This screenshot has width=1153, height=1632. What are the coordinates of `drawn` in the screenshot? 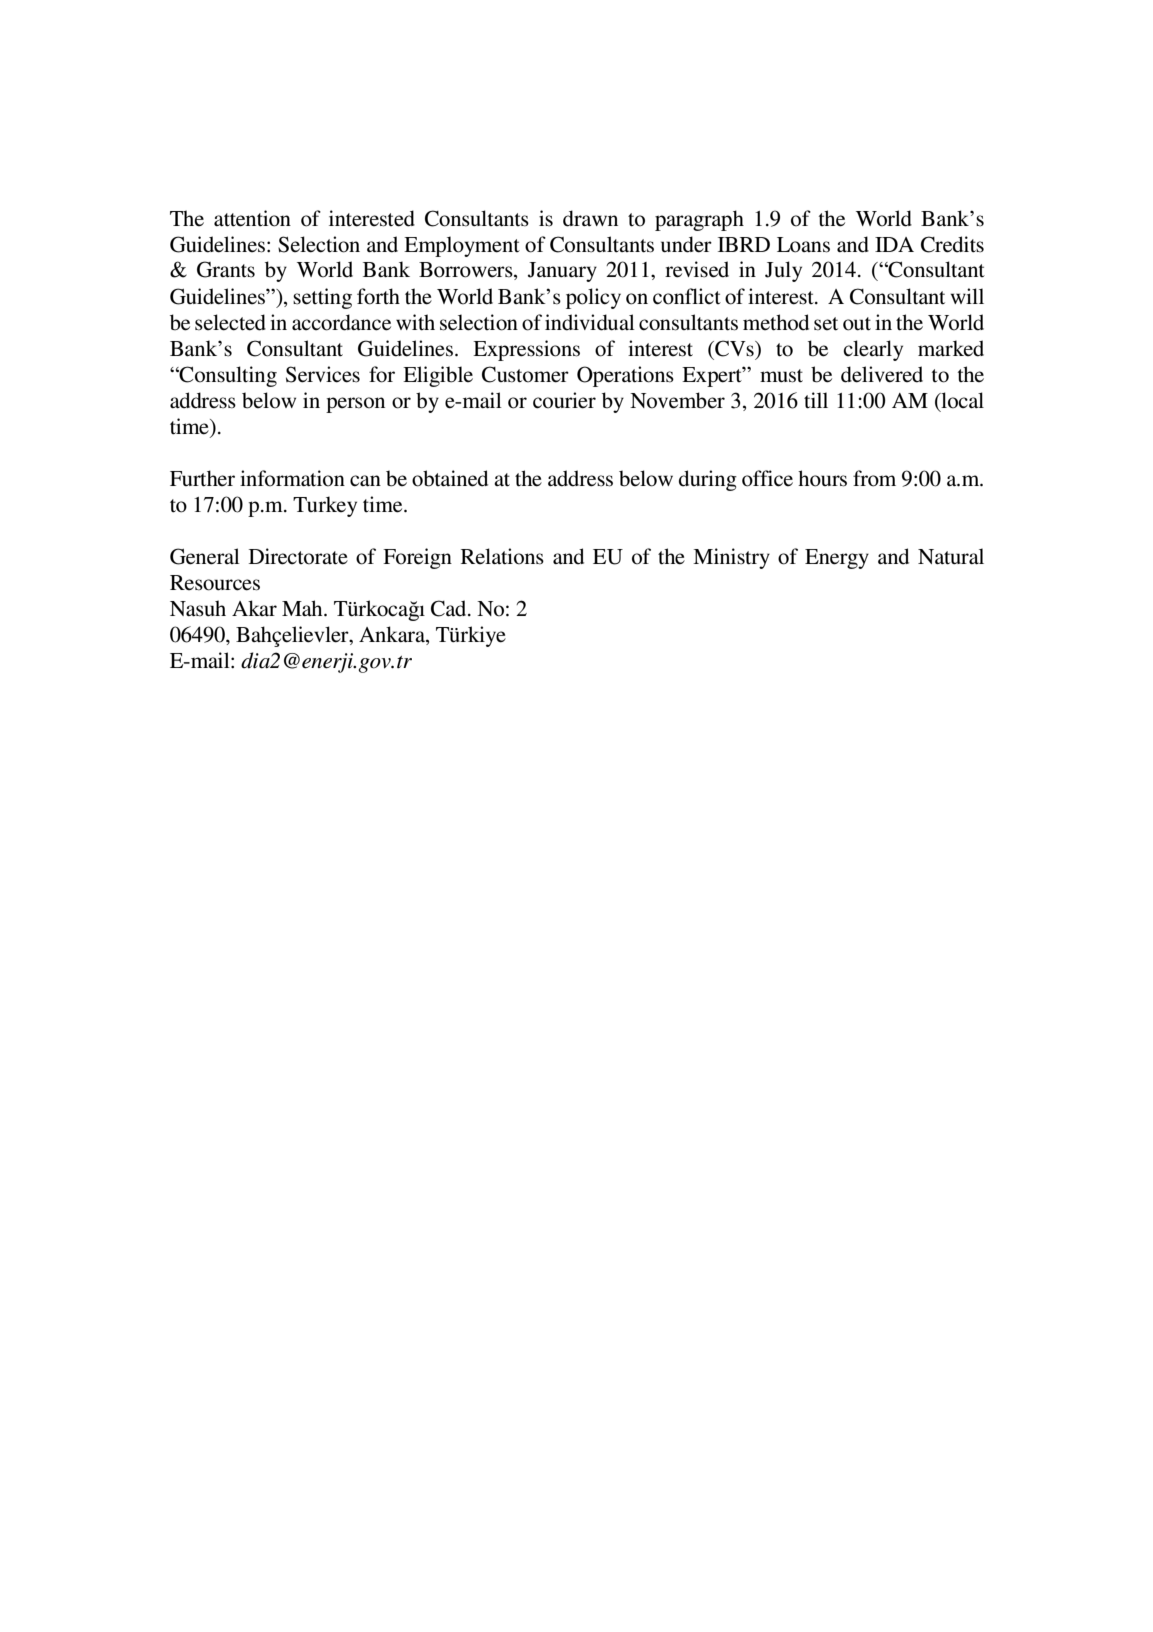 It's located at (590, 218).
